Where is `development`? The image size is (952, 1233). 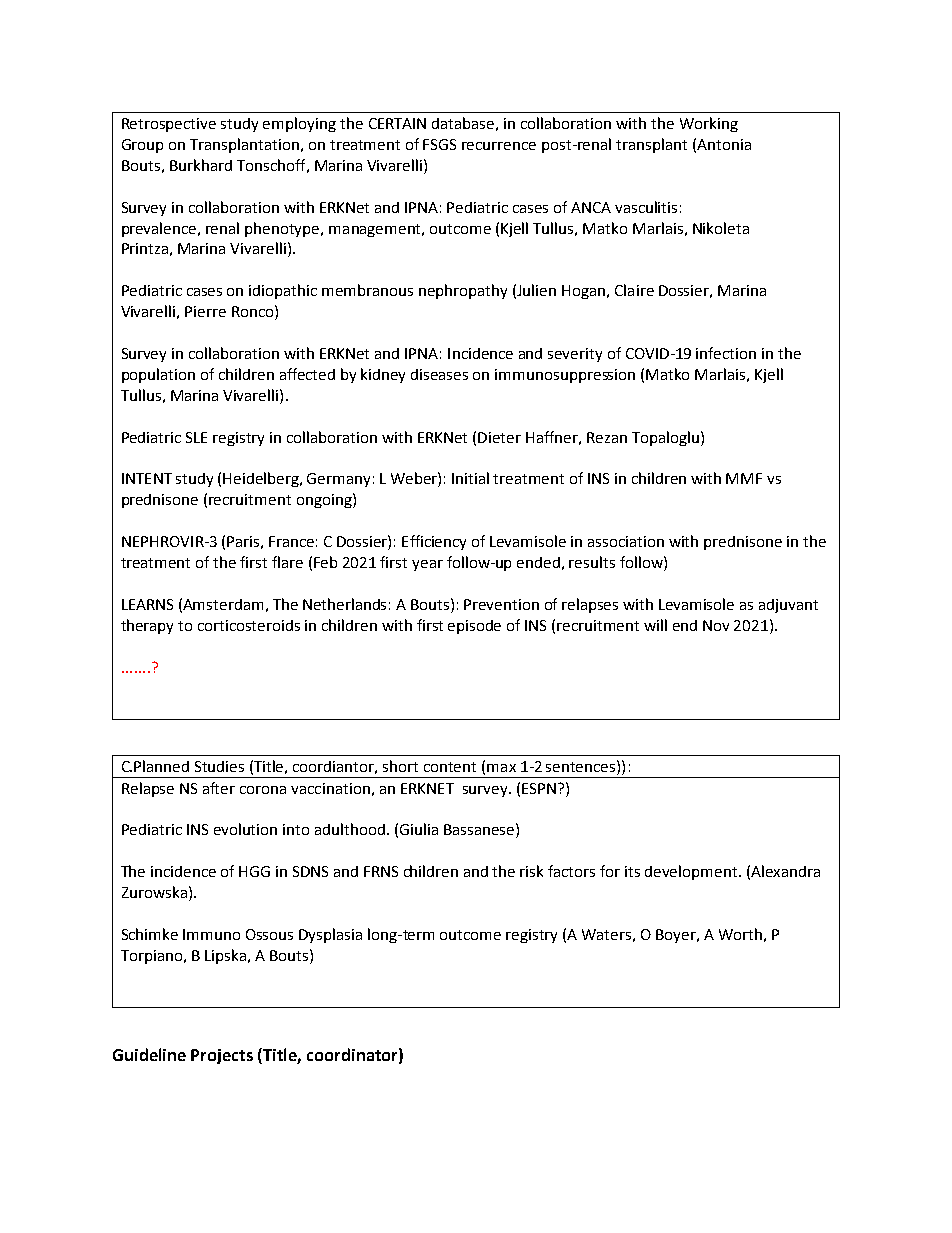
development is located at coordinates (691, 872).
